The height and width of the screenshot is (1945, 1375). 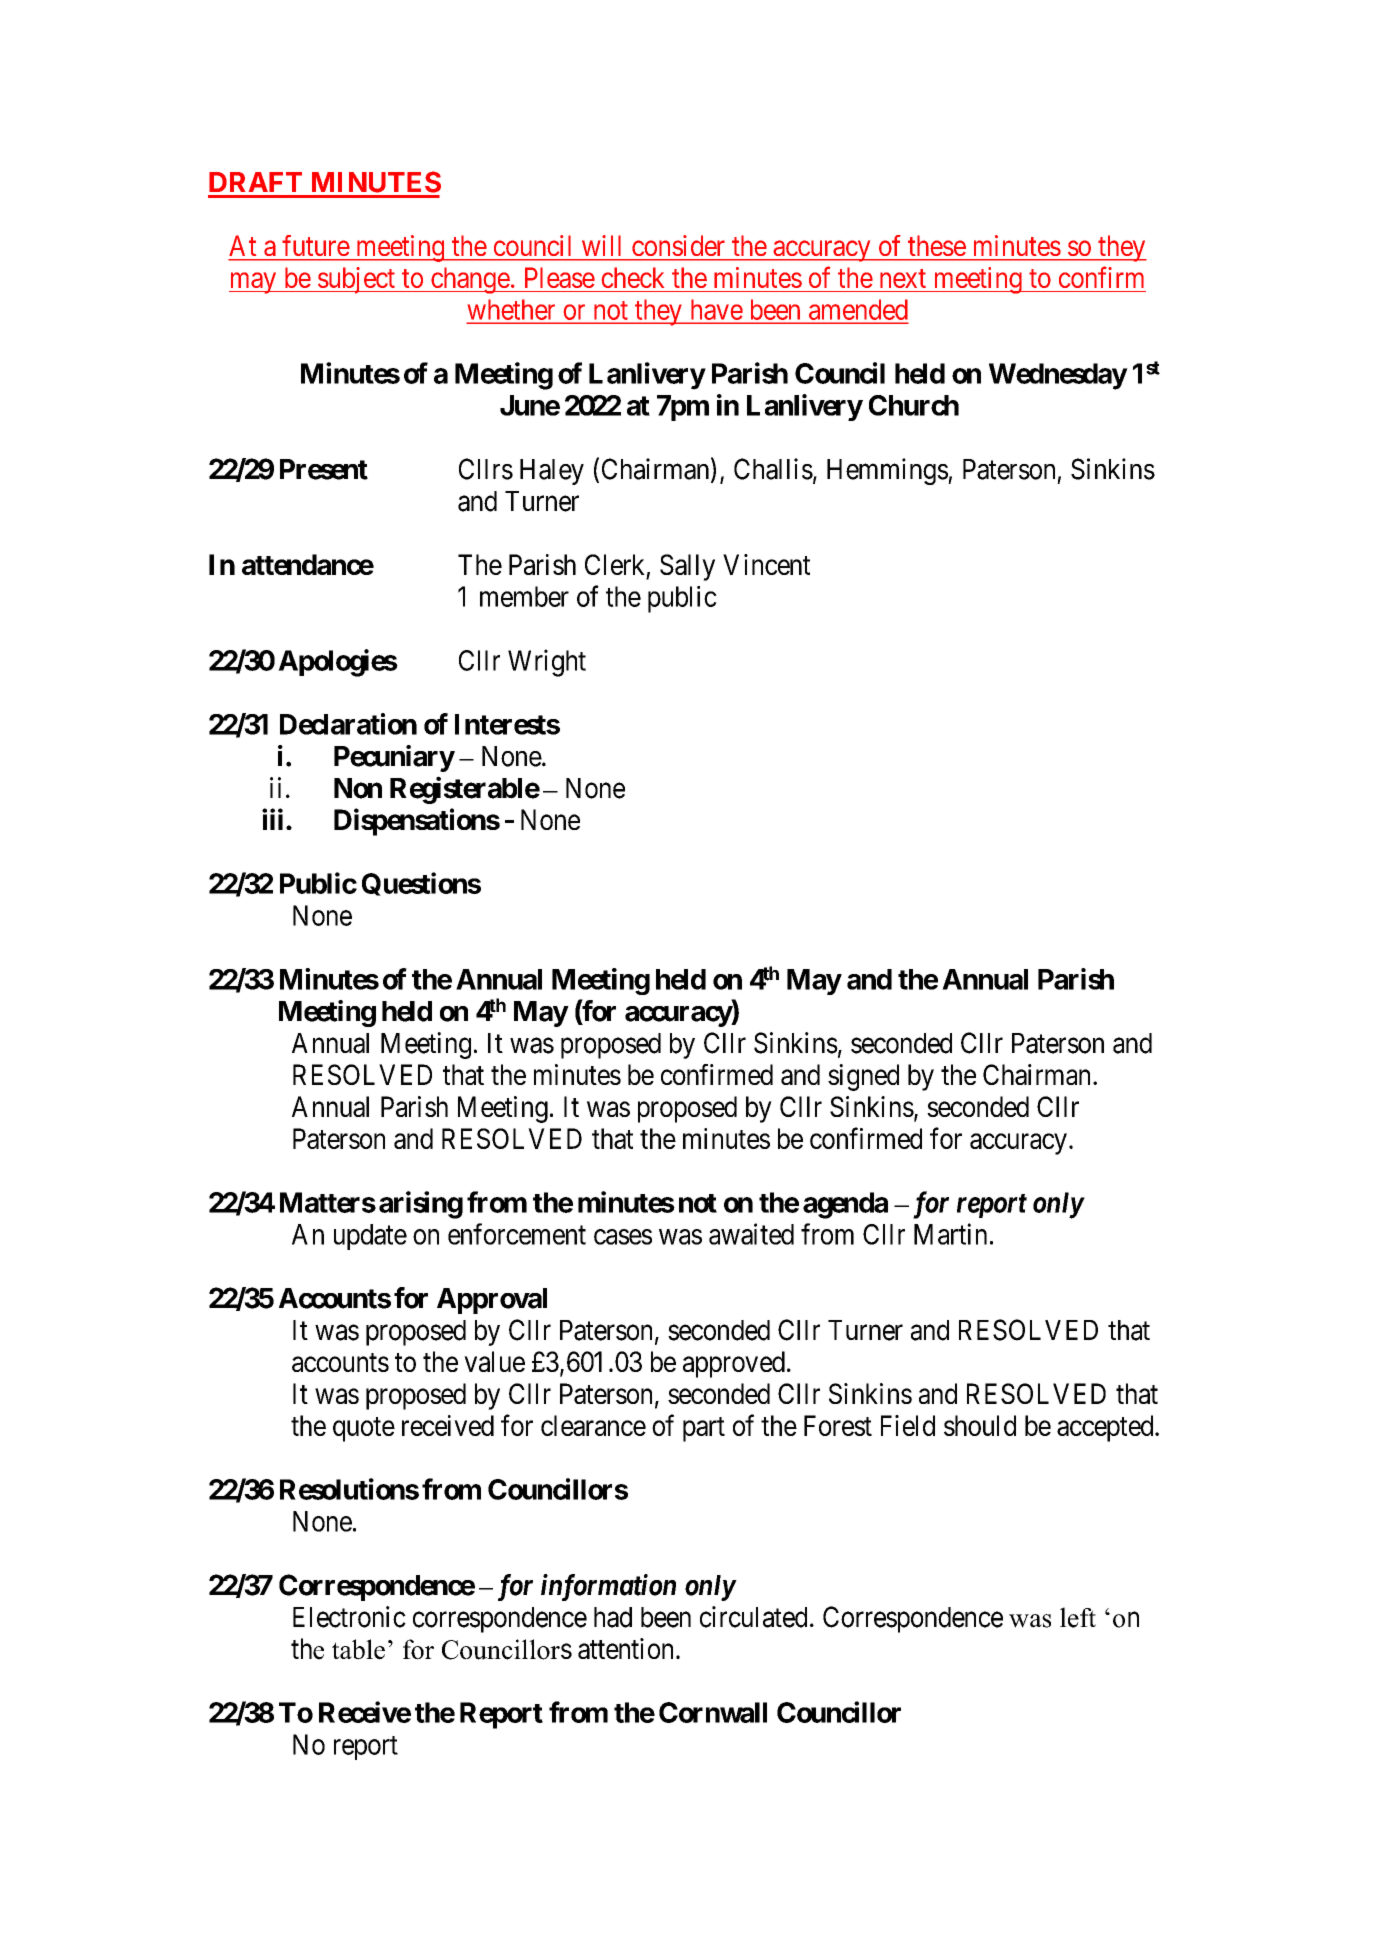 What do you see at coordinates (358, 1649) in the screenshot?
I see `table` at bounding box center [358, 1649].
